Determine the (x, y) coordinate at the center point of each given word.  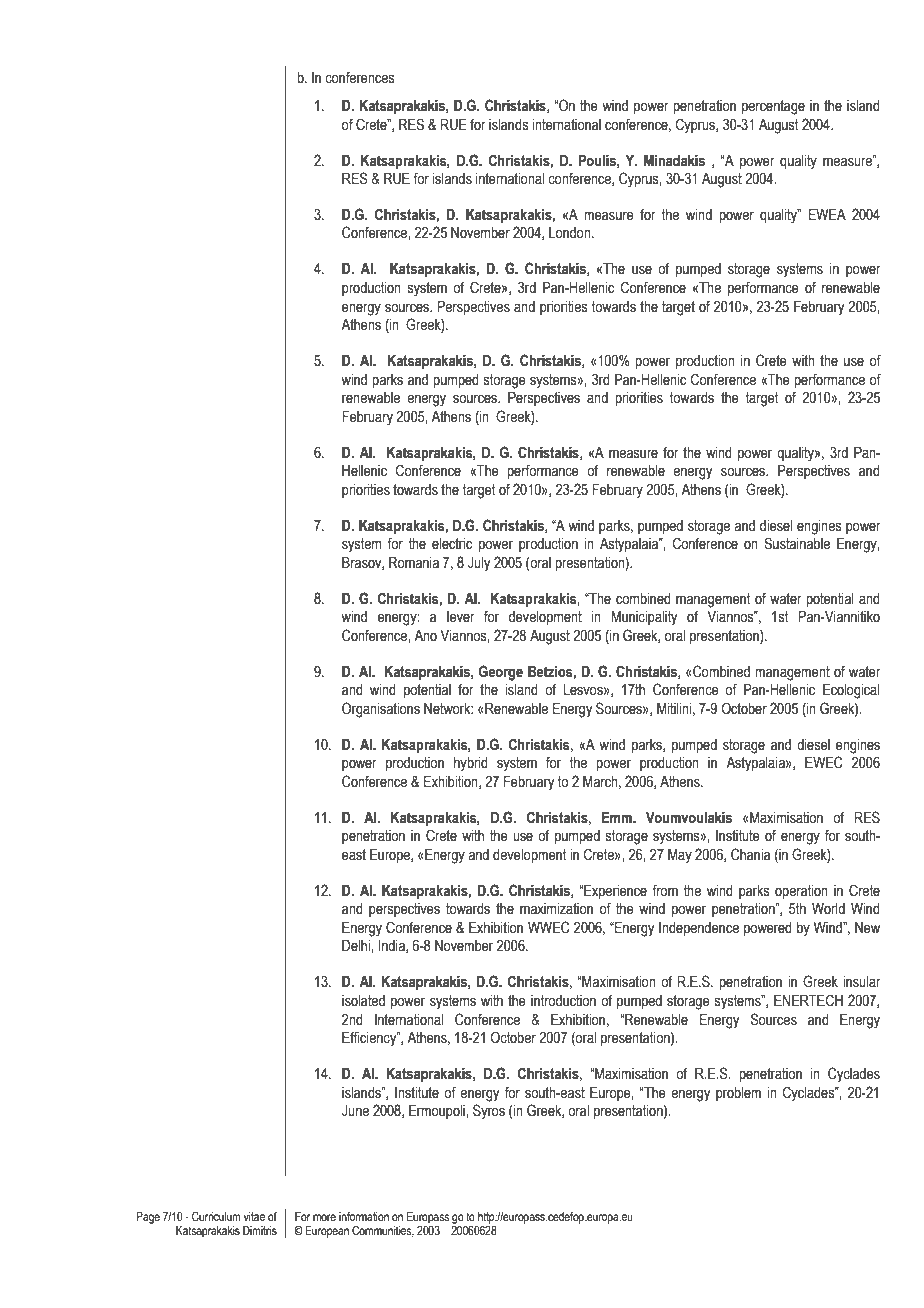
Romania (414, 563)
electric (452, 544)
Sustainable (797, 543)
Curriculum (216, 1216)
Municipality (645, 618)
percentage (773, 107)
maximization (556, 909)
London (571, 233)
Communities (383, 1231)
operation (801, 892)
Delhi (357, 946)
